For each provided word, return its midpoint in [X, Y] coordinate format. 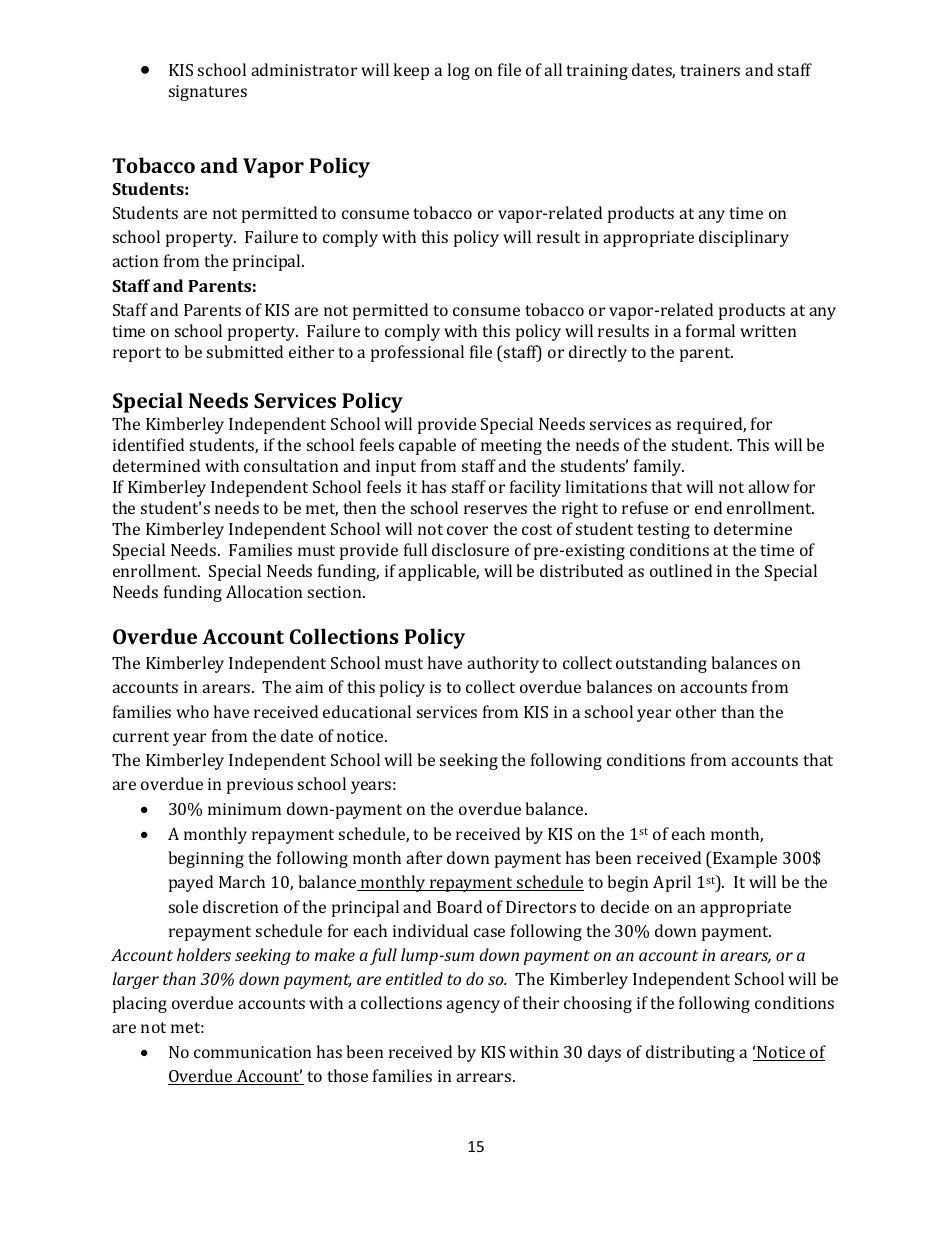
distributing [690, 1053]
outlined [681, 570]
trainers [710, 70]
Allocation [264, 591]
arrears [485, 1077]
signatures [208, 93]
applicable [438, 572]
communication [252, 1052]
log [458, 71]
